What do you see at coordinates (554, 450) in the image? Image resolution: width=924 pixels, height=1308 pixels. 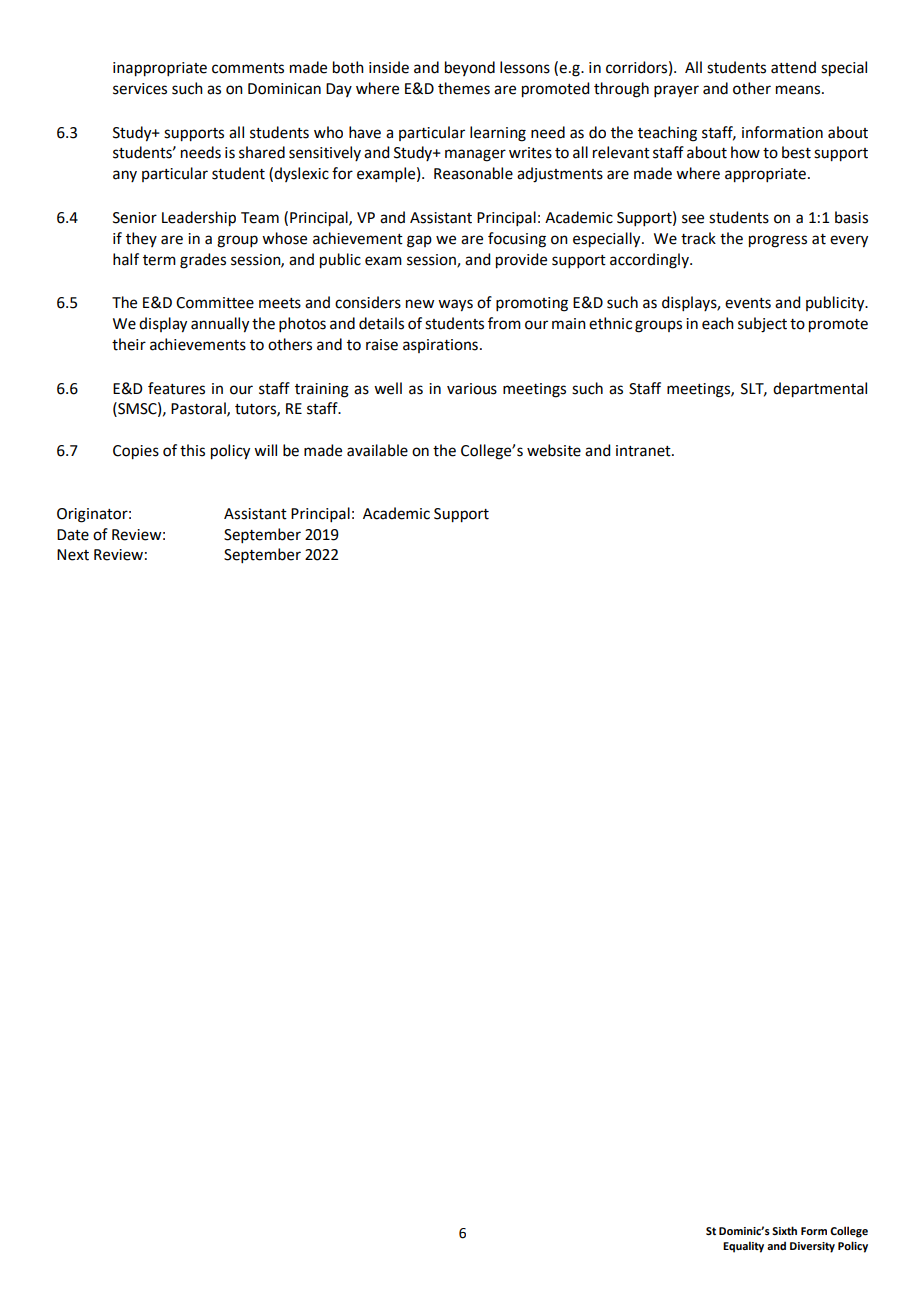 I see `website` at bounding box center [554, 450].
